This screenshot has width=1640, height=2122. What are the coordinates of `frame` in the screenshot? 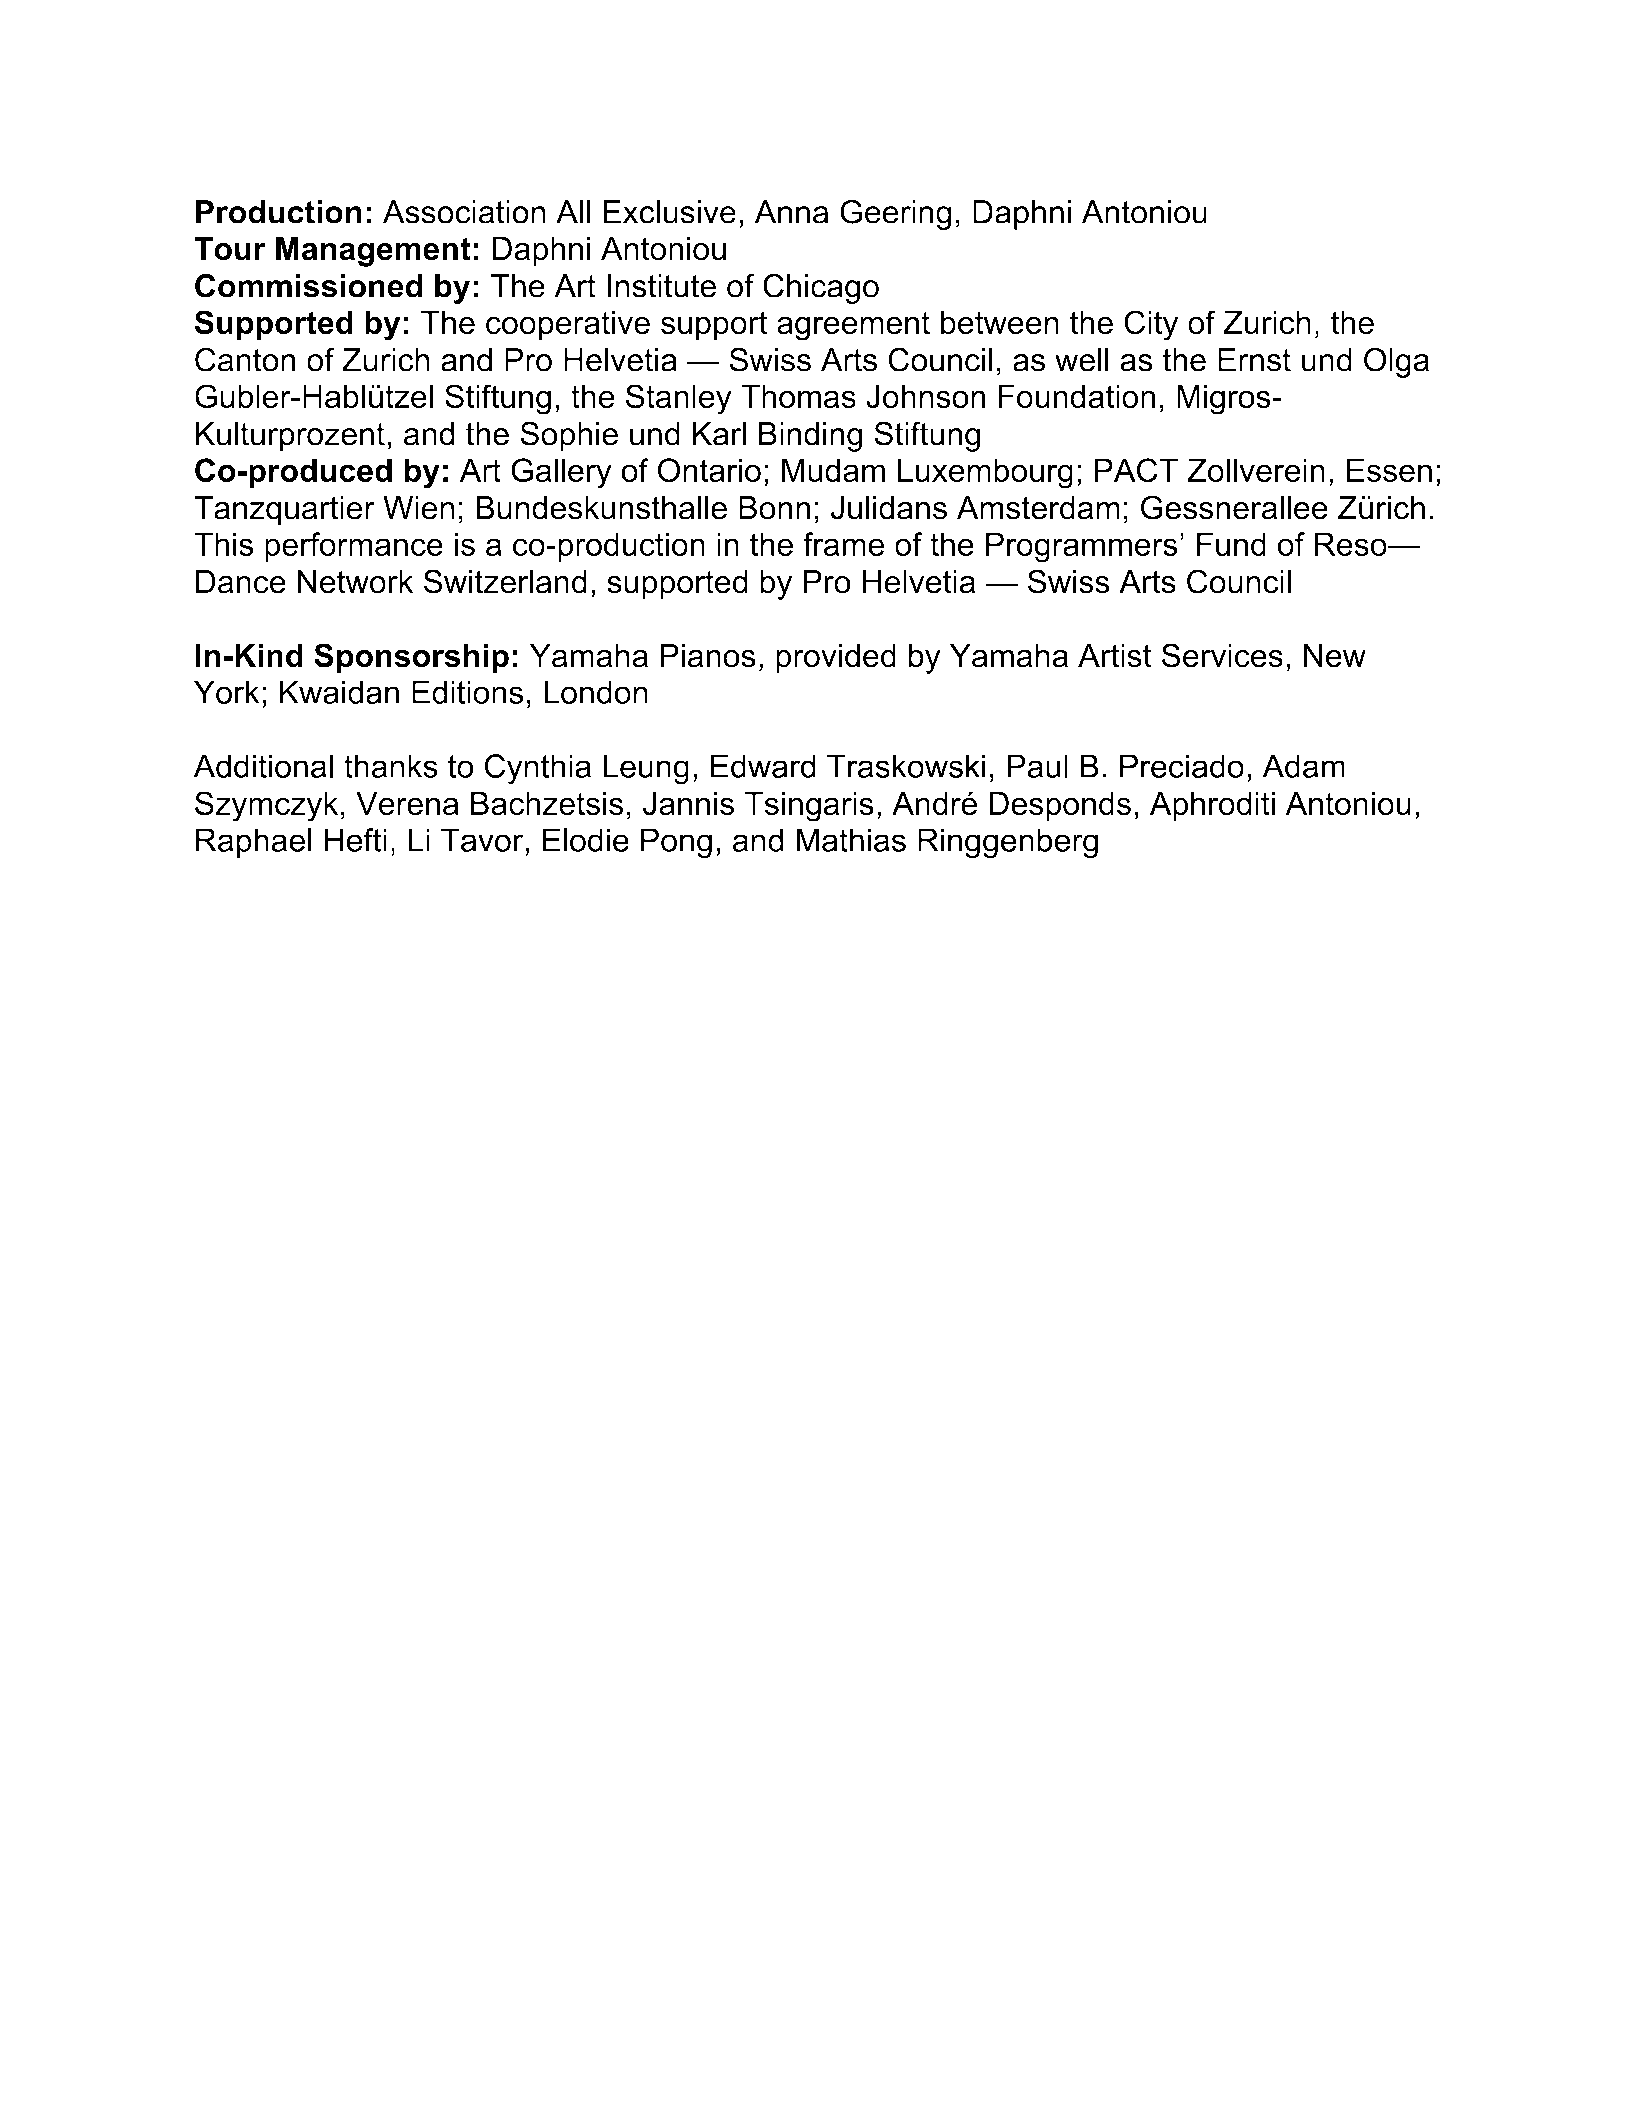 It's located at (843, 544).
